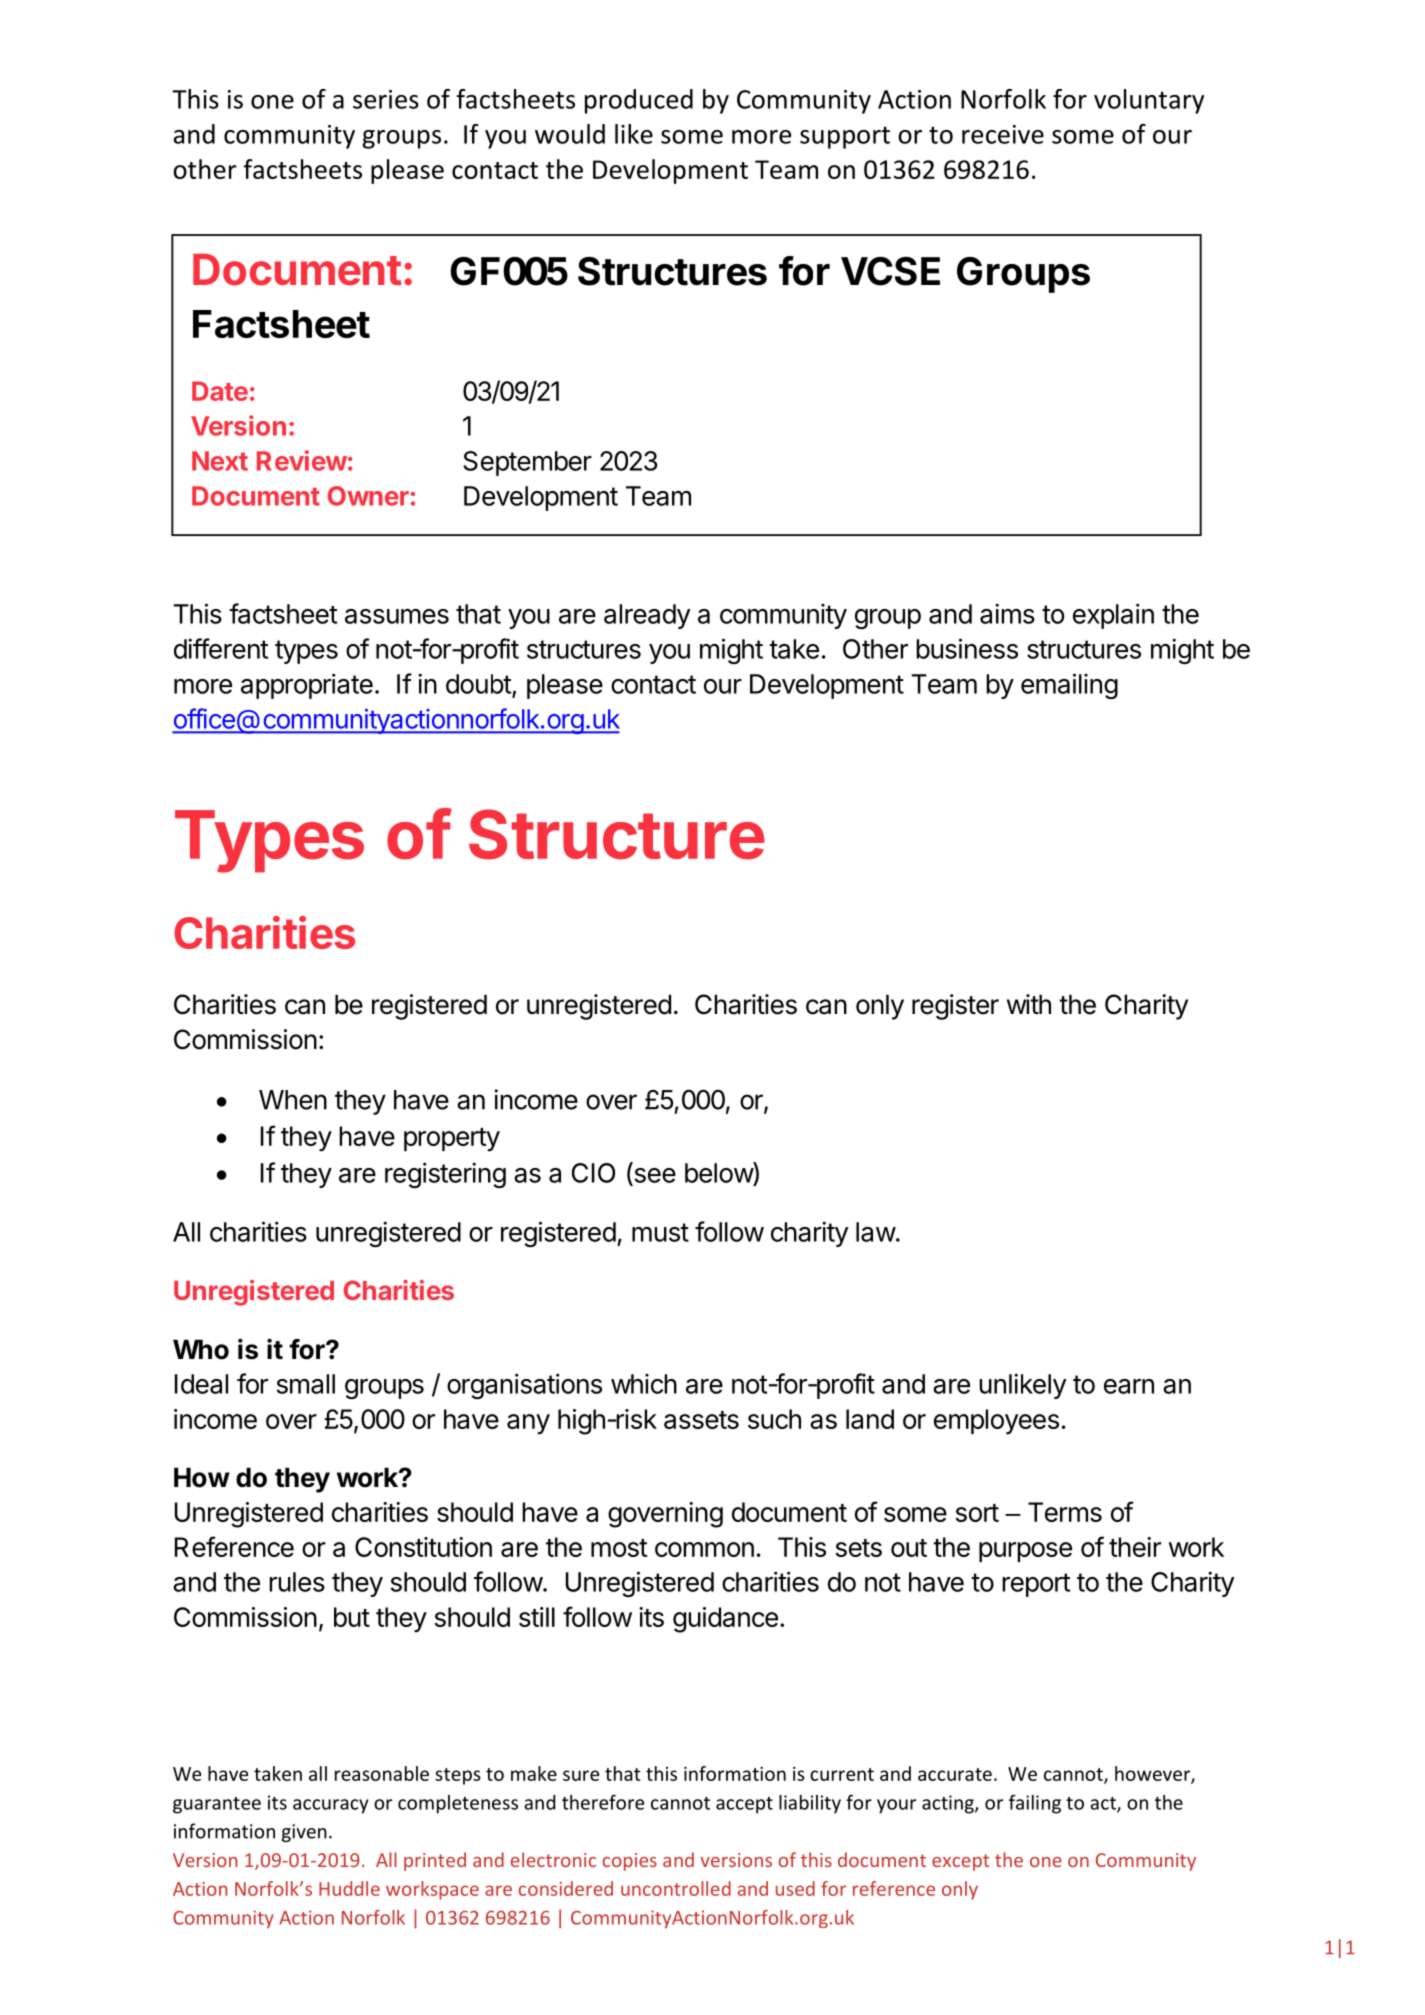 This page has height=2015, width=1425. Describe the element at coordinates (293, 1100) in the page. I see `When` at that location.
